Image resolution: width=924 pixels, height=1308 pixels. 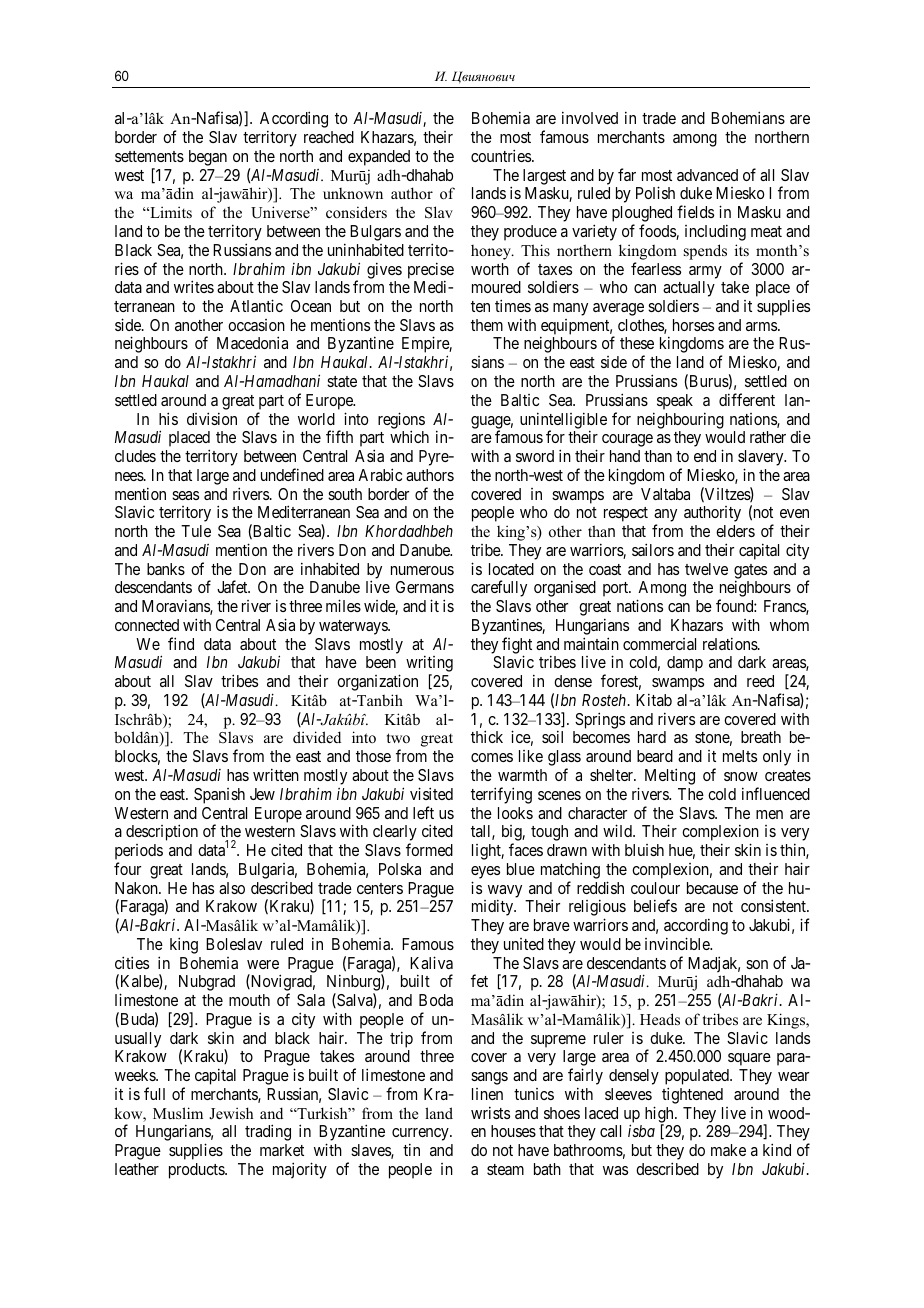 What do you see at coordinates (212, 418) in the screenshot?
I see `division` at bounding box center [212, 418].
